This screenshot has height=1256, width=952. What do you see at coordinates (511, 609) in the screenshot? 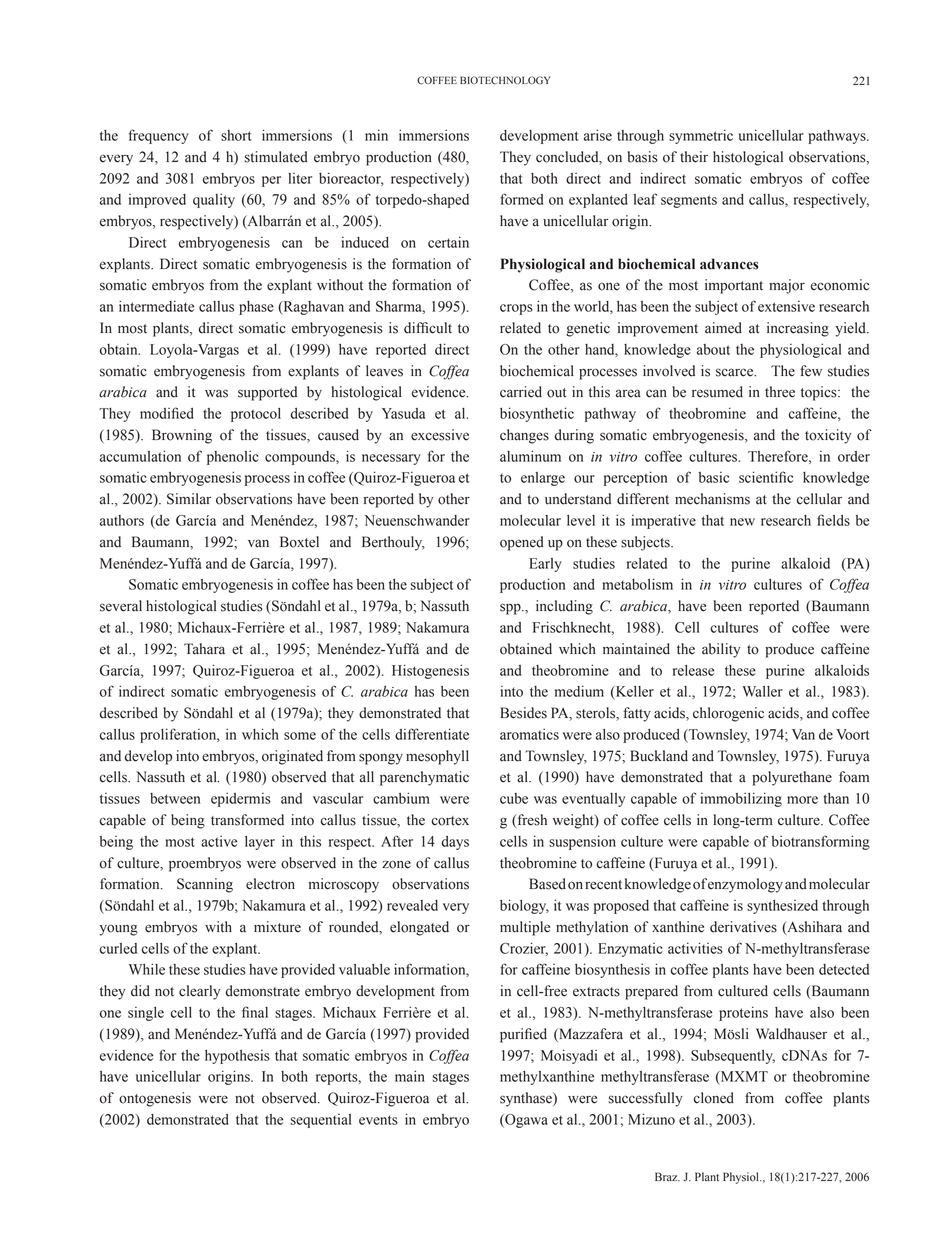
I see `spp` at bounding box center [511, 609].
